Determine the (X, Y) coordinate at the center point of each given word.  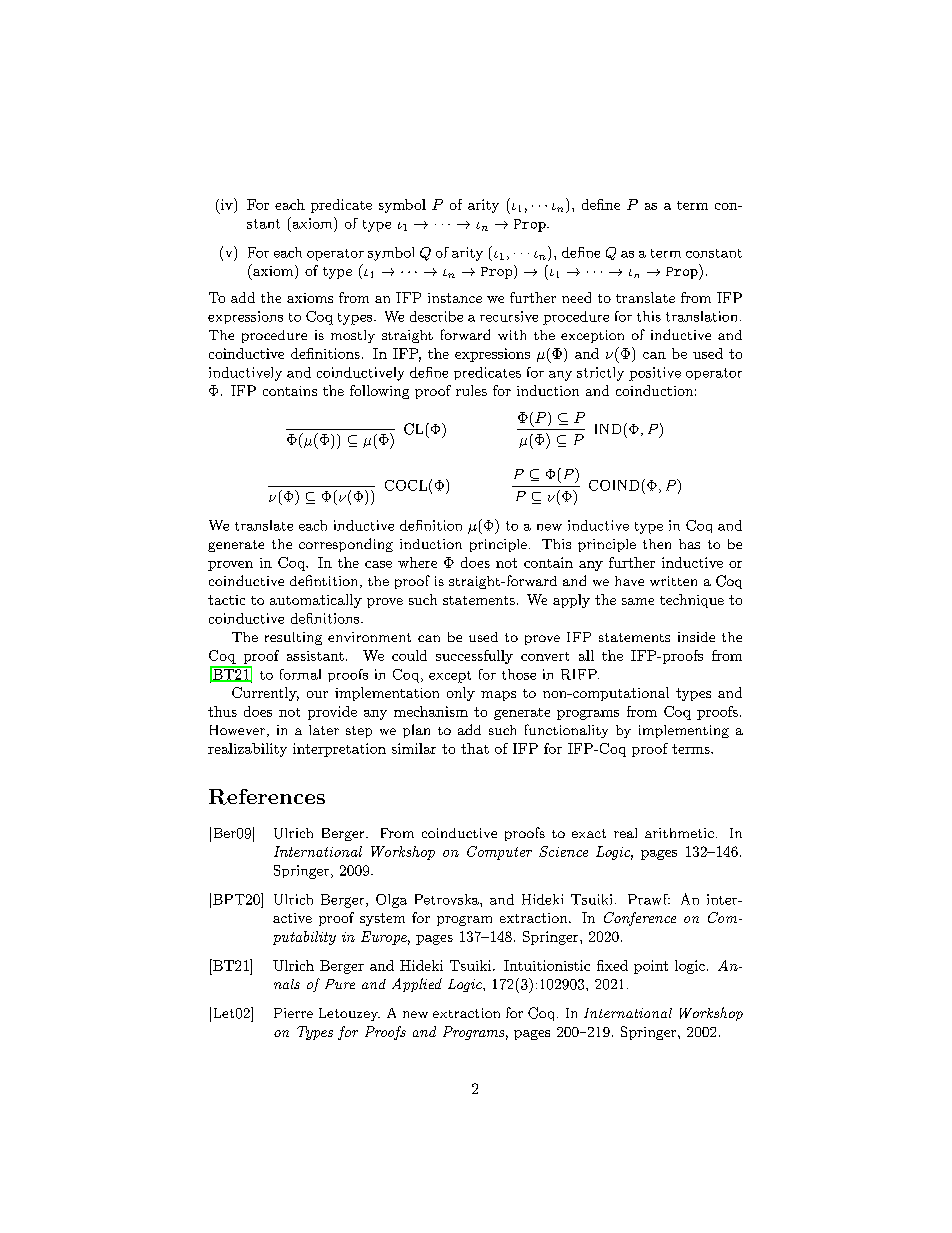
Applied (417, 985)
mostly (353, 336)
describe (436, 316)
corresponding (346, 545)
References (267, 797)
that (475, 748)
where (417, 562)
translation (701, 316)
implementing (684, 731)
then (657, 544)
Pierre (293, 1013)
